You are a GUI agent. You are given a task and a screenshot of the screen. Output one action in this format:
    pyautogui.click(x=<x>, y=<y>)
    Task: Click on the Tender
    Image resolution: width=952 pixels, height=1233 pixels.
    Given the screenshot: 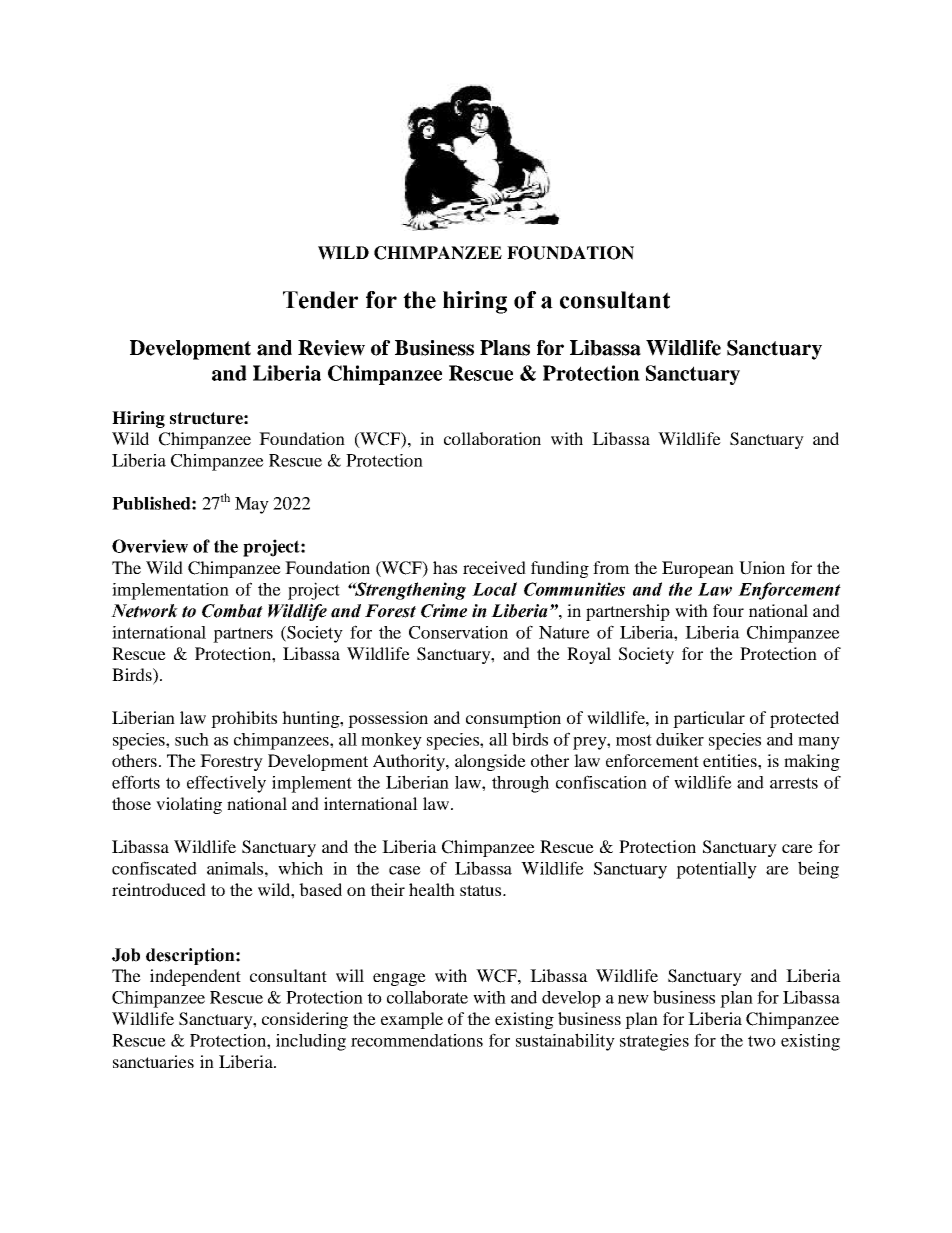 What is the action you would take?
    pyautogui.click(x=320, y=300)
